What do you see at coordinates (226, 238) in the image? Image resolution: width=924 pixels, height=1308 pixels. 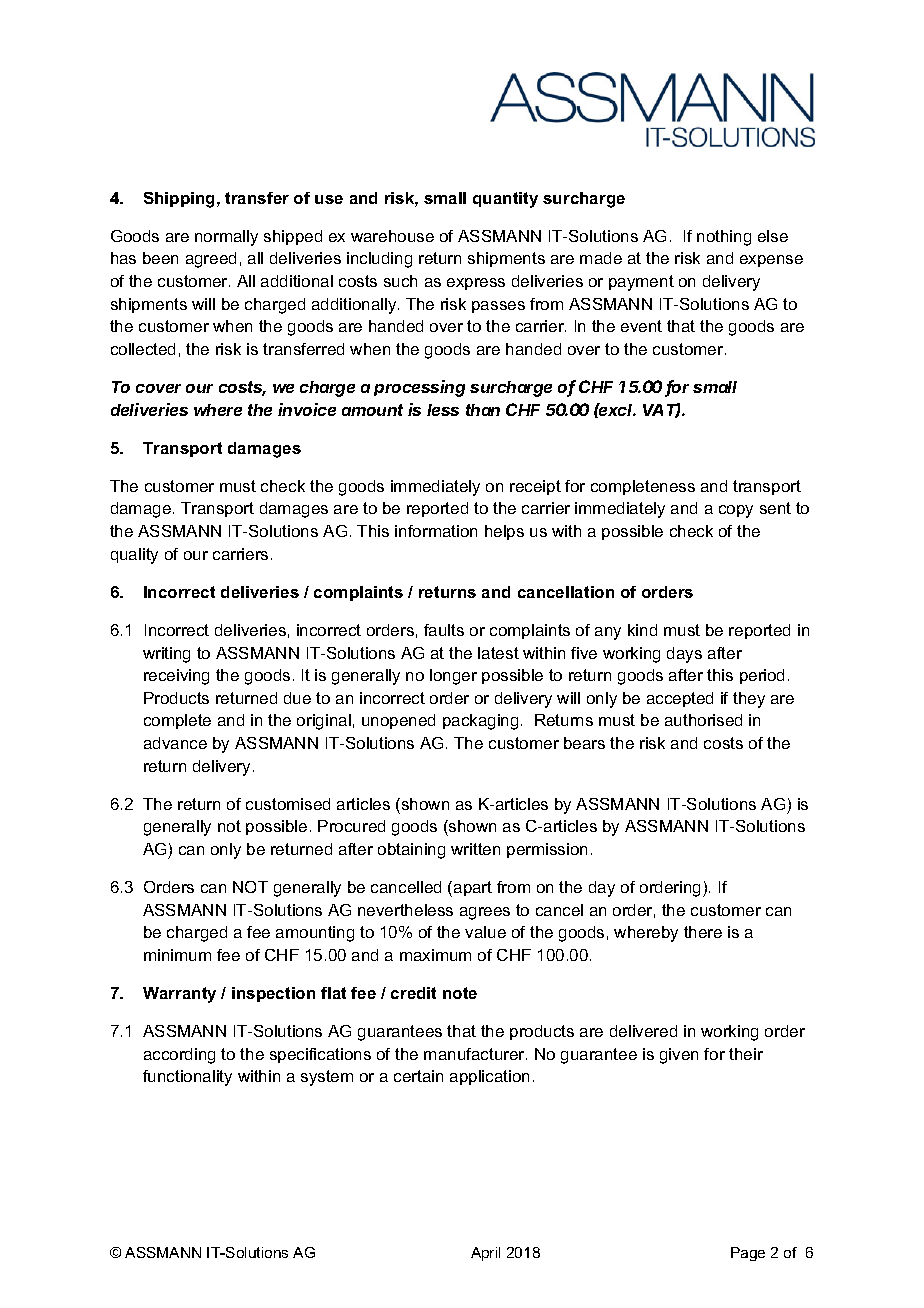 I see `normally` at bounding box center [226, 238].
